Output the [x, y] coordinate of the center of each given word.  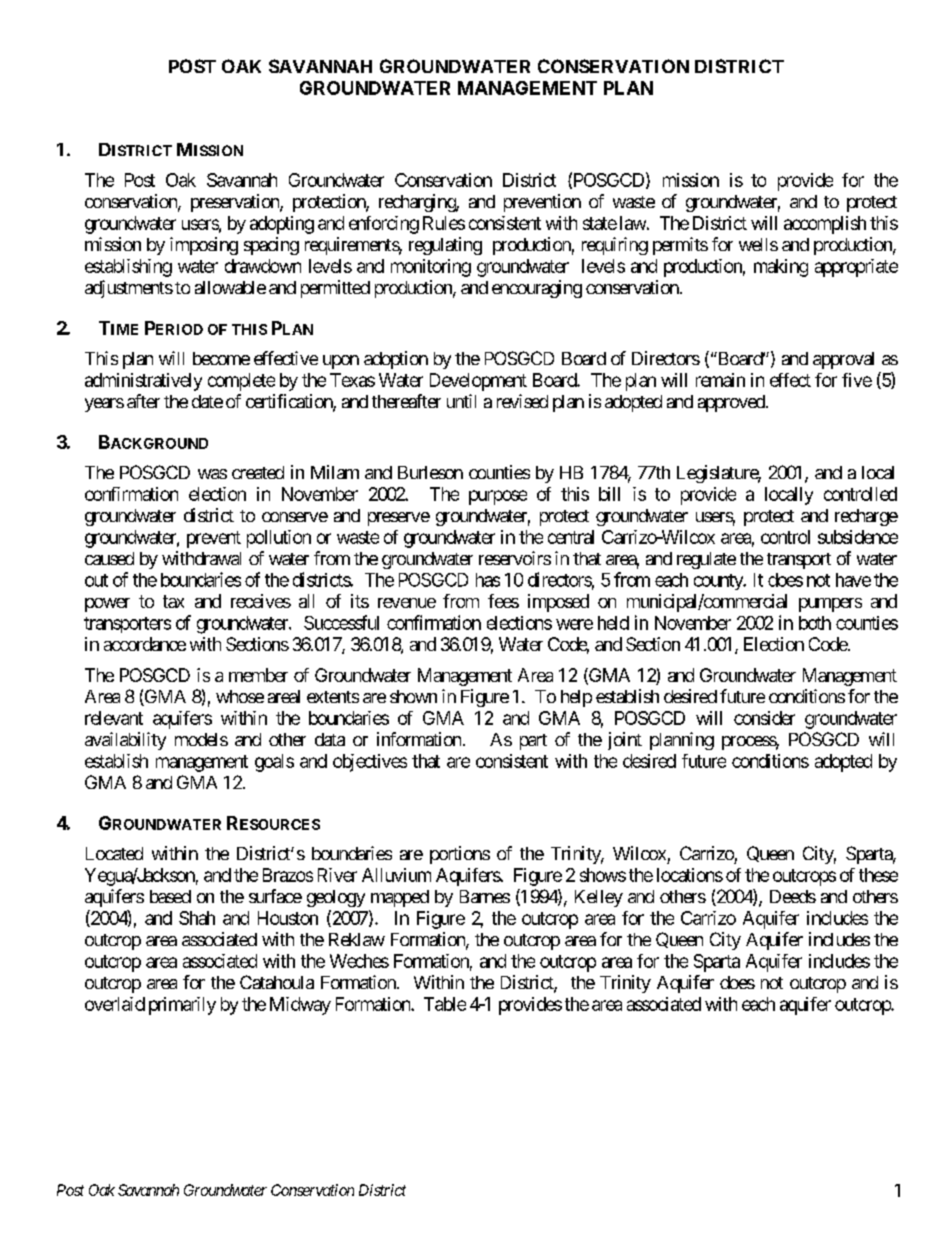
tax [173, 601]
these [878, 875]
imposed [558, 603]
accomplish [825, 225]
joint [625, 741]
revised [522, 401]
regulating [445, 246]
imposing [204, 246]
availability [125, 741]
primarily [182, 1006]
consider [764, 718]
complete [241, 382]
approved [732, 403]
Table [445, 1004]
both [815, 623]
